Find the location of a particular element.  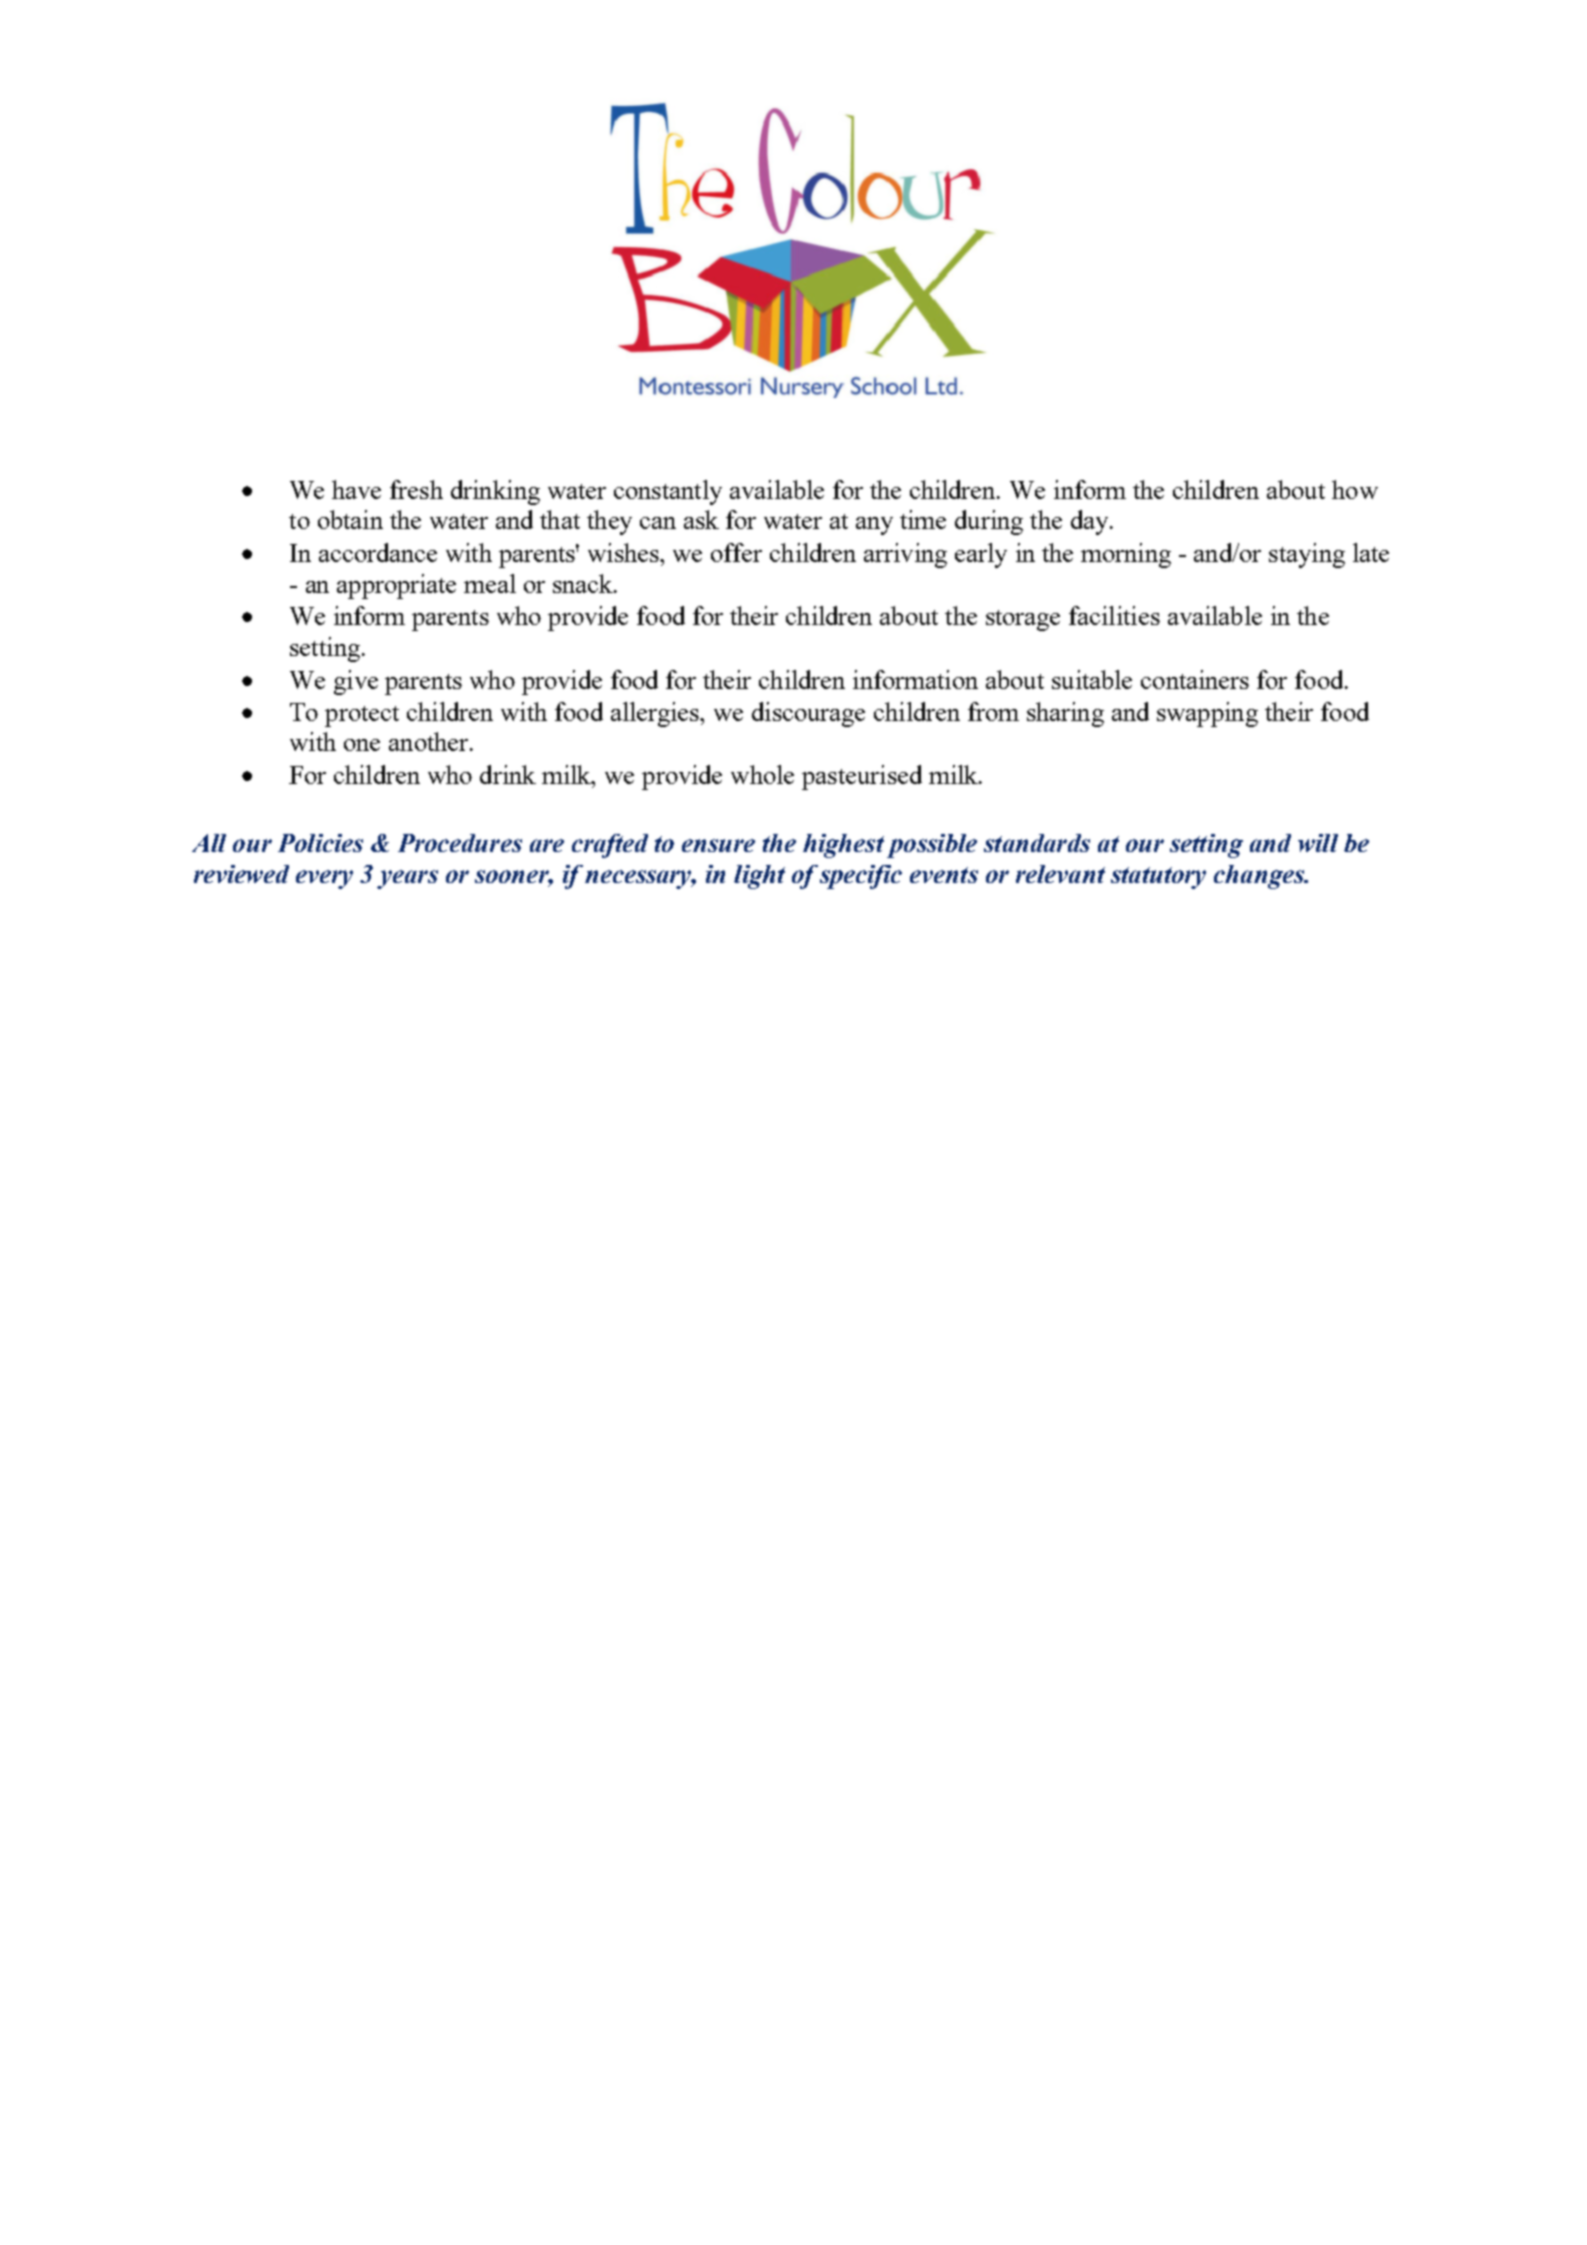

storage is located at coordinates (1023, 620).
